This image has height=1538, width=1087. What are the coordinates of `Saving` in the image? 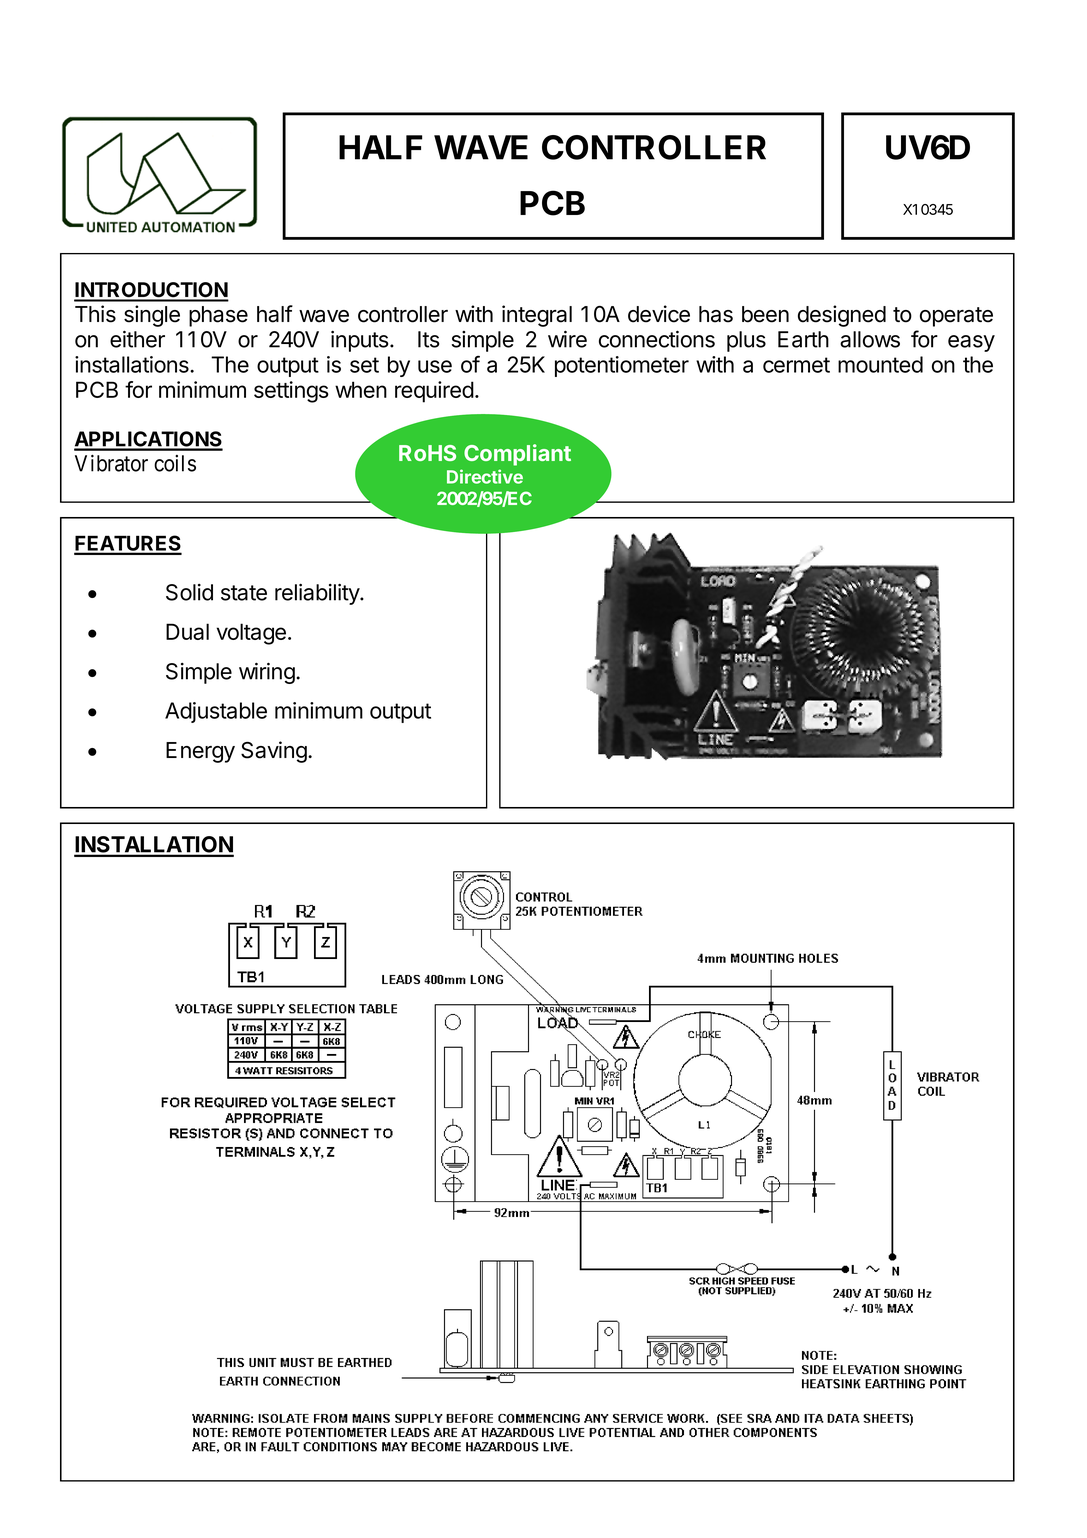 It's located at (274, 752).
